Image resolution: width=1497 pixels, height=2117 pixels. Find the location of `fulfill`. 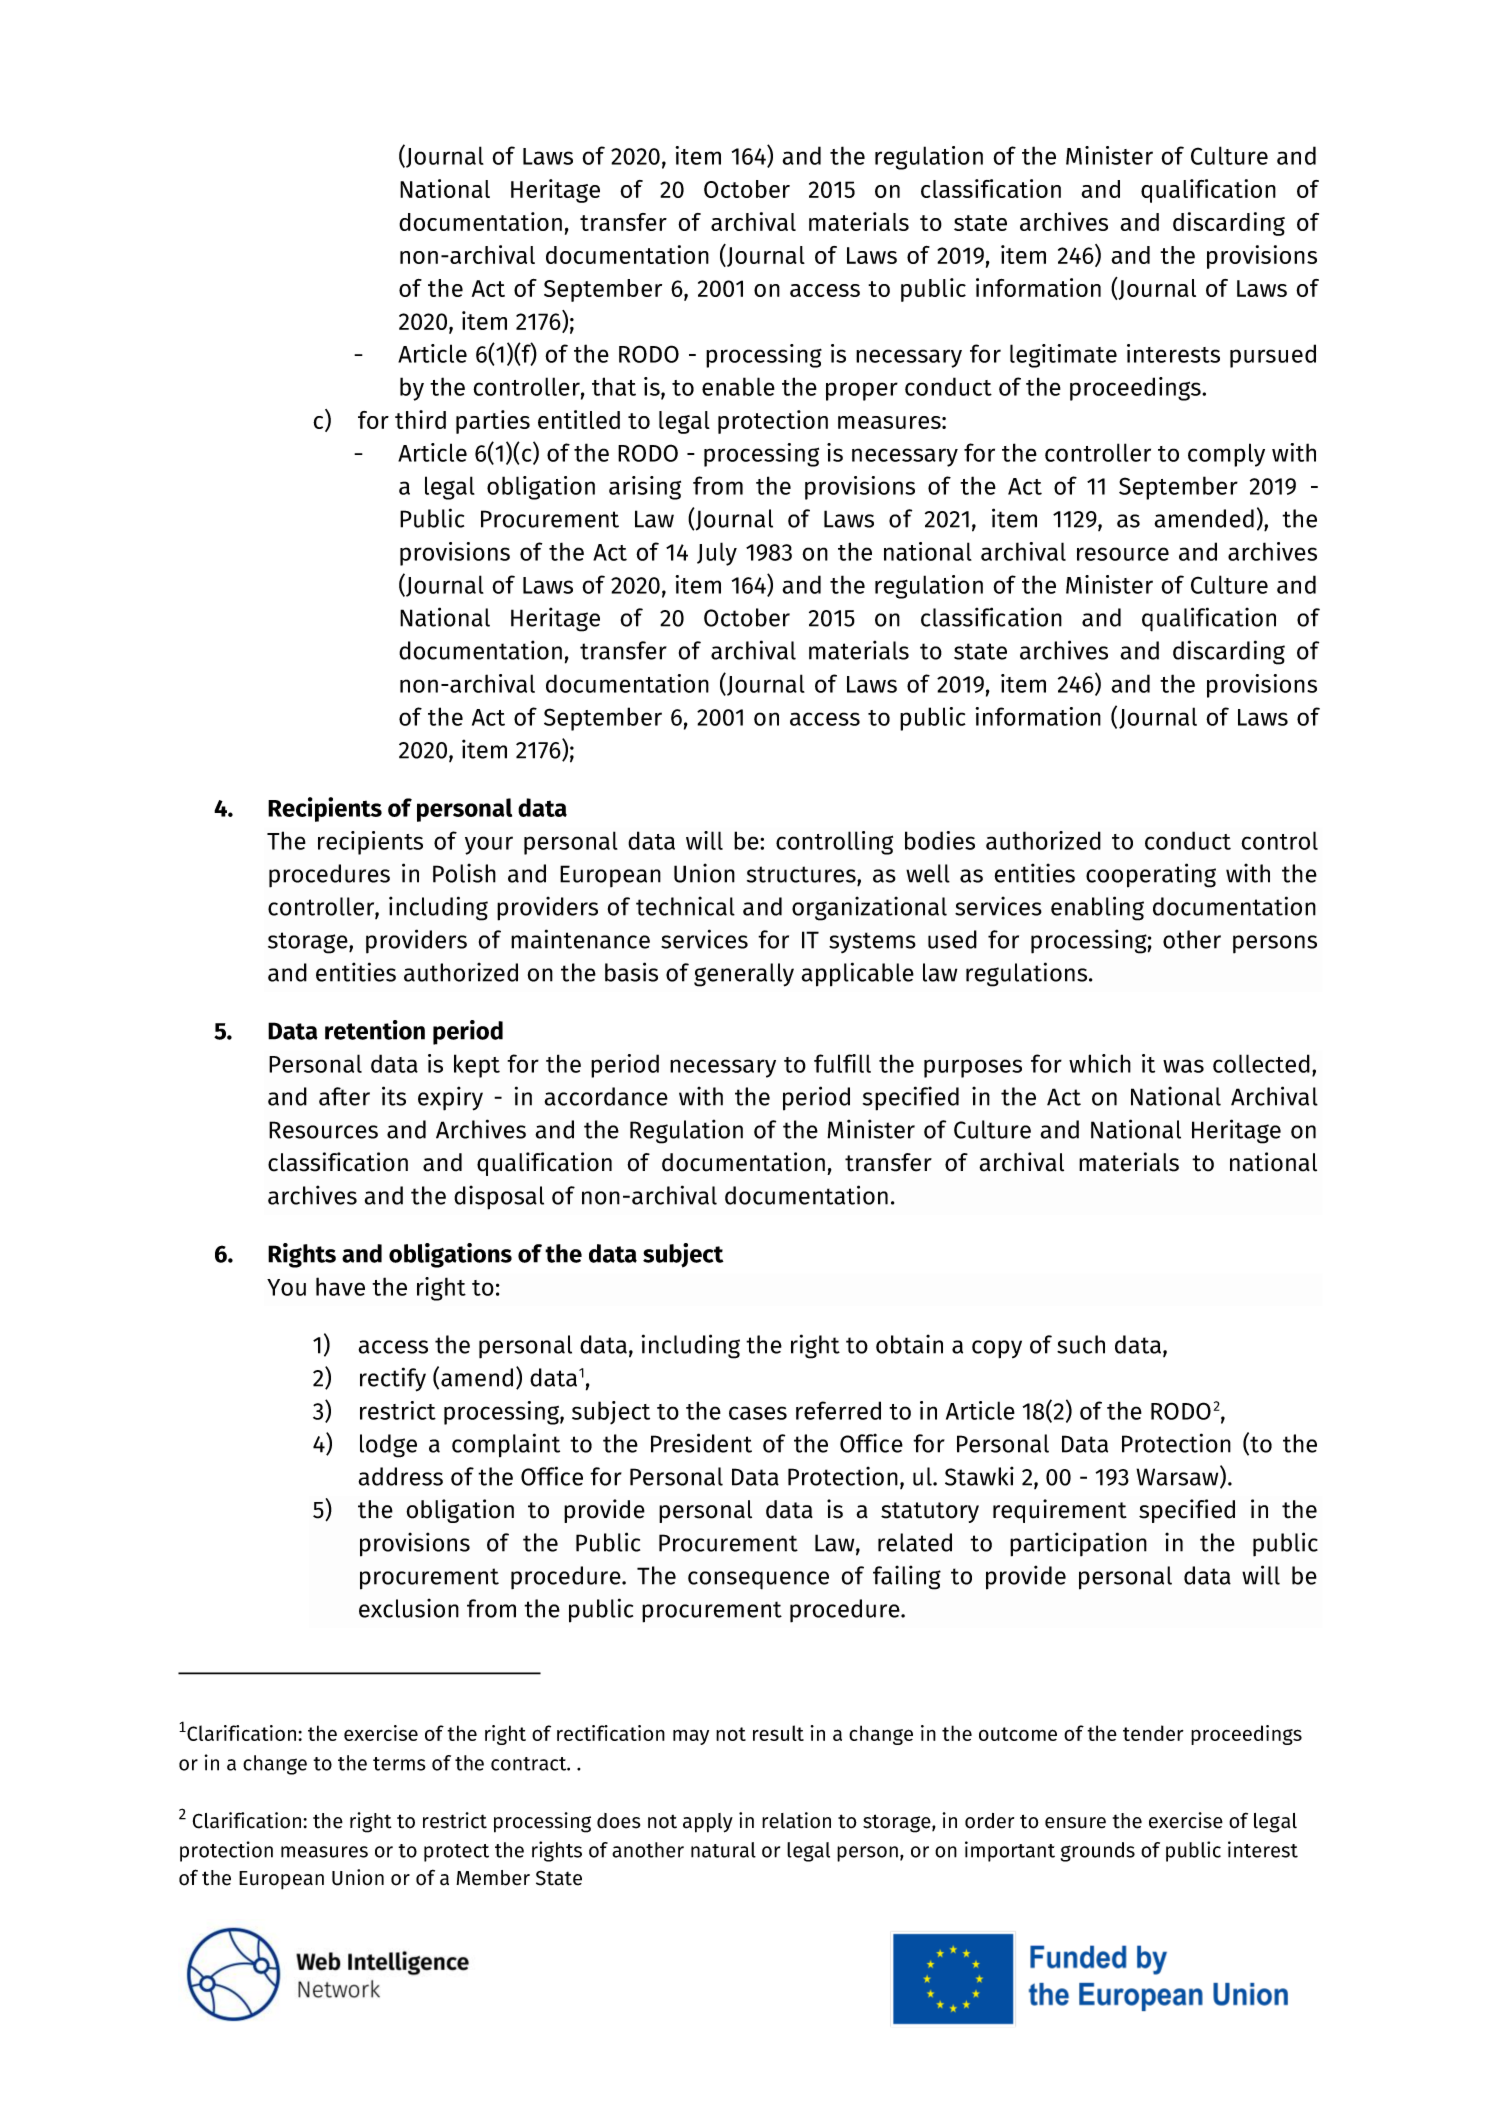

fulfill is located at coordinates (842, 1063).
